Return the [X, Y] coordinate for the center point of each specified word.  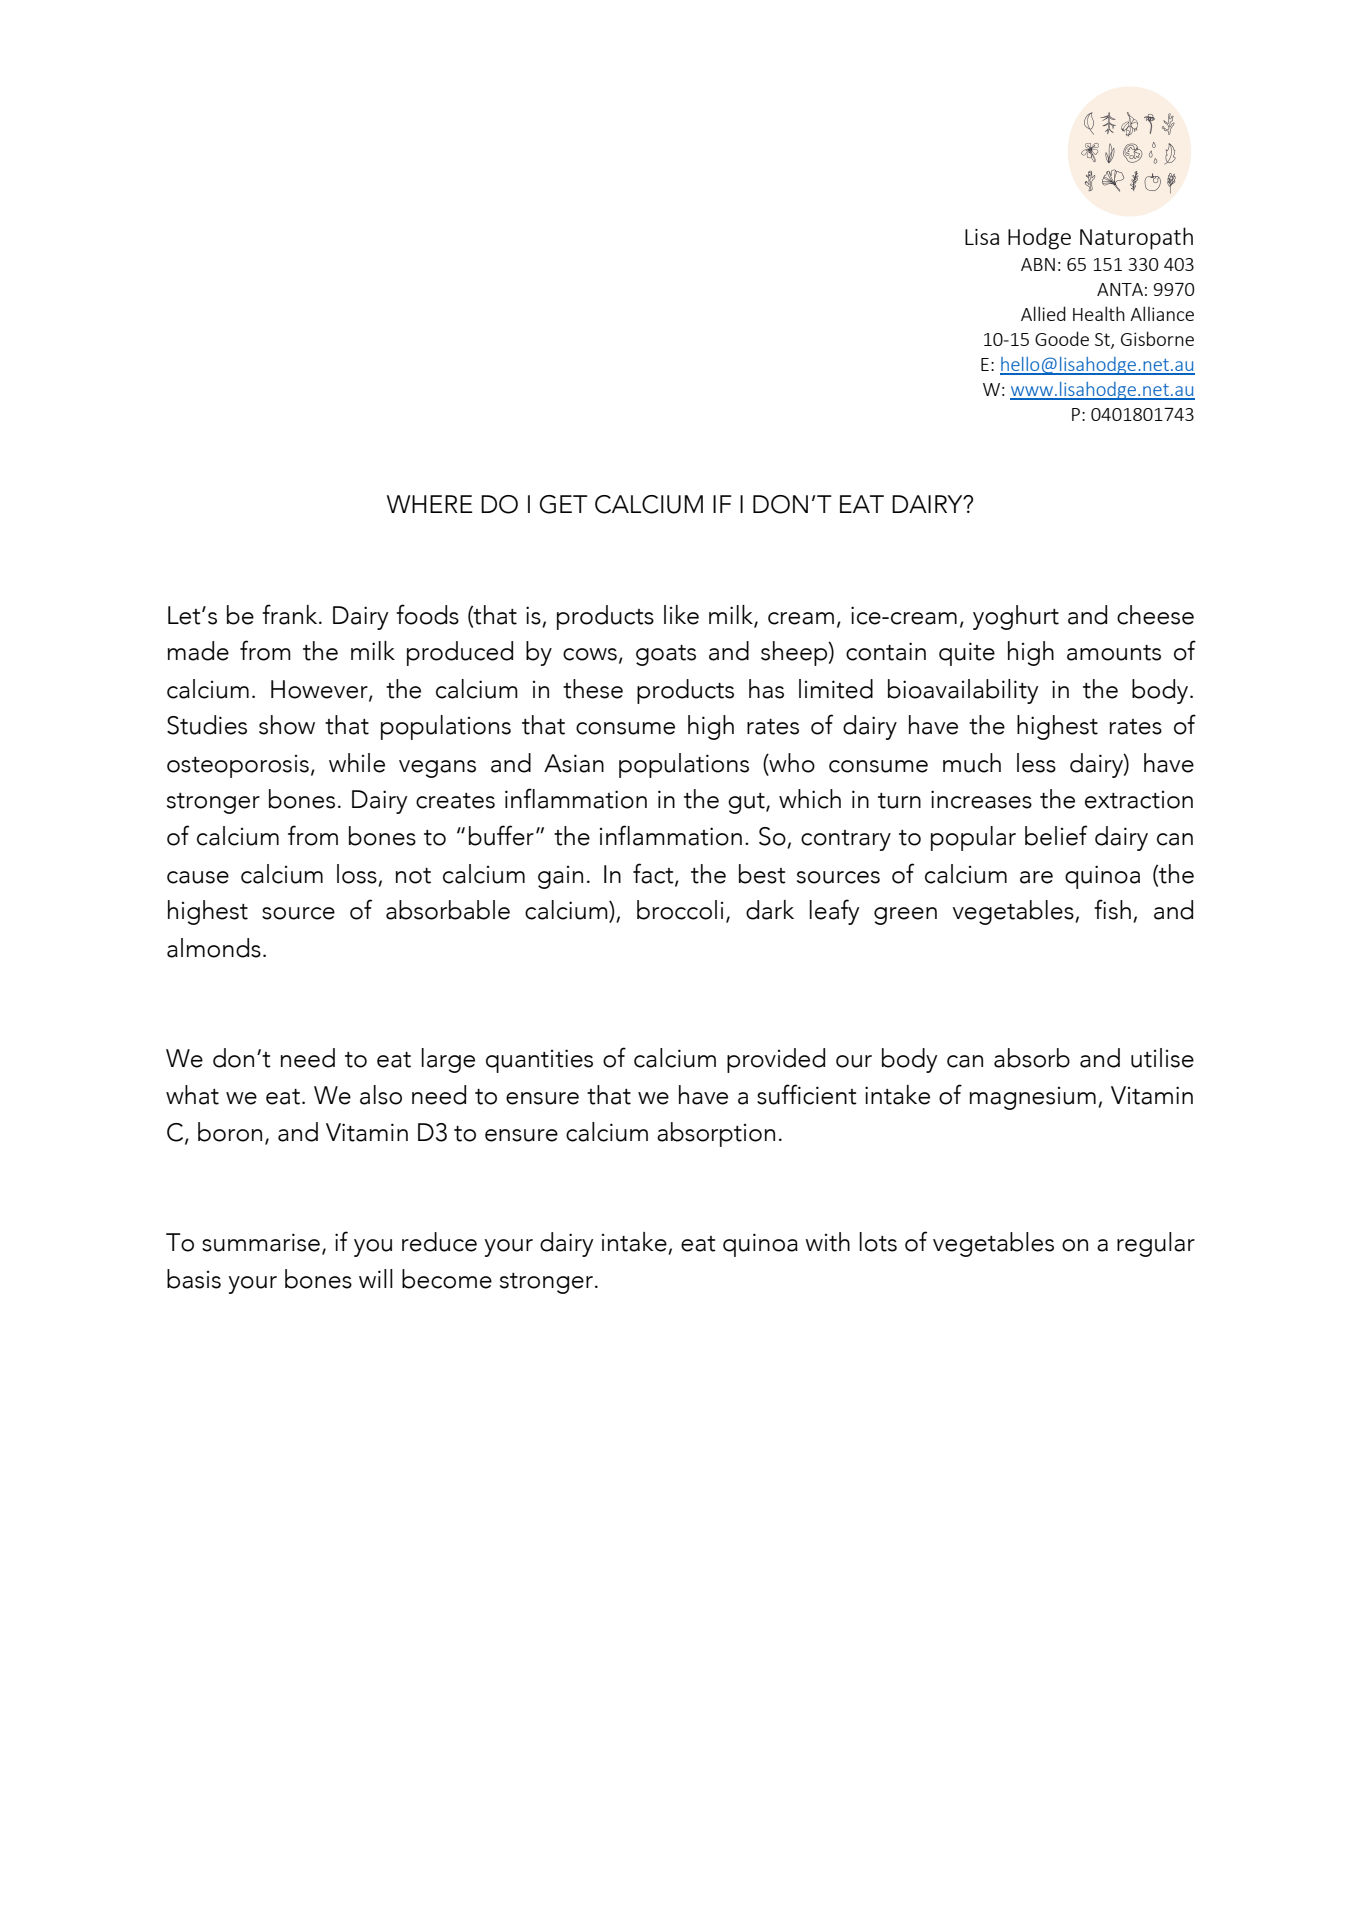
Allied [1043, 313]
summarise [261, 1242]
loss [357, 874]
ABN [1038, 264]
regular [1156, 1244]
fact [654, 874]
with [827, 1242]
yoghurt [1016, 617]
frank [291, 614]
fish [1112, 909]
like [681, 615]
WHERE [430, 504]
